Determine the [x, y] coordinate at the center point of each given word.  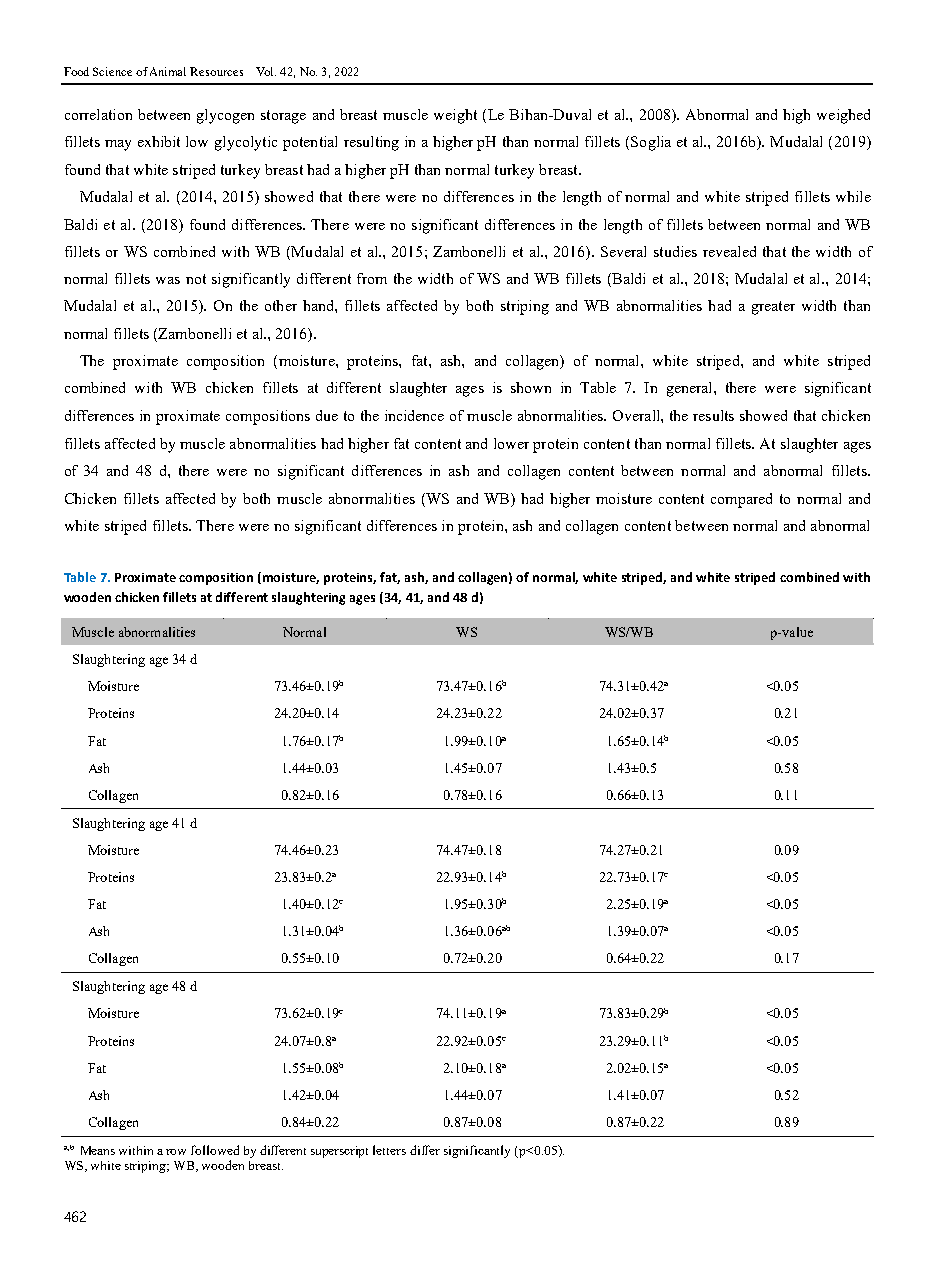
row [176, 1152]
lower [511, 443]
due [327, 415]
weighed [843, 116]
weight [455, 116]
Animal [168, 71]
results [713, 415]
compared [741, 500]
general [691, 389]
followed [215, 1150]
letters [389, 1150]
